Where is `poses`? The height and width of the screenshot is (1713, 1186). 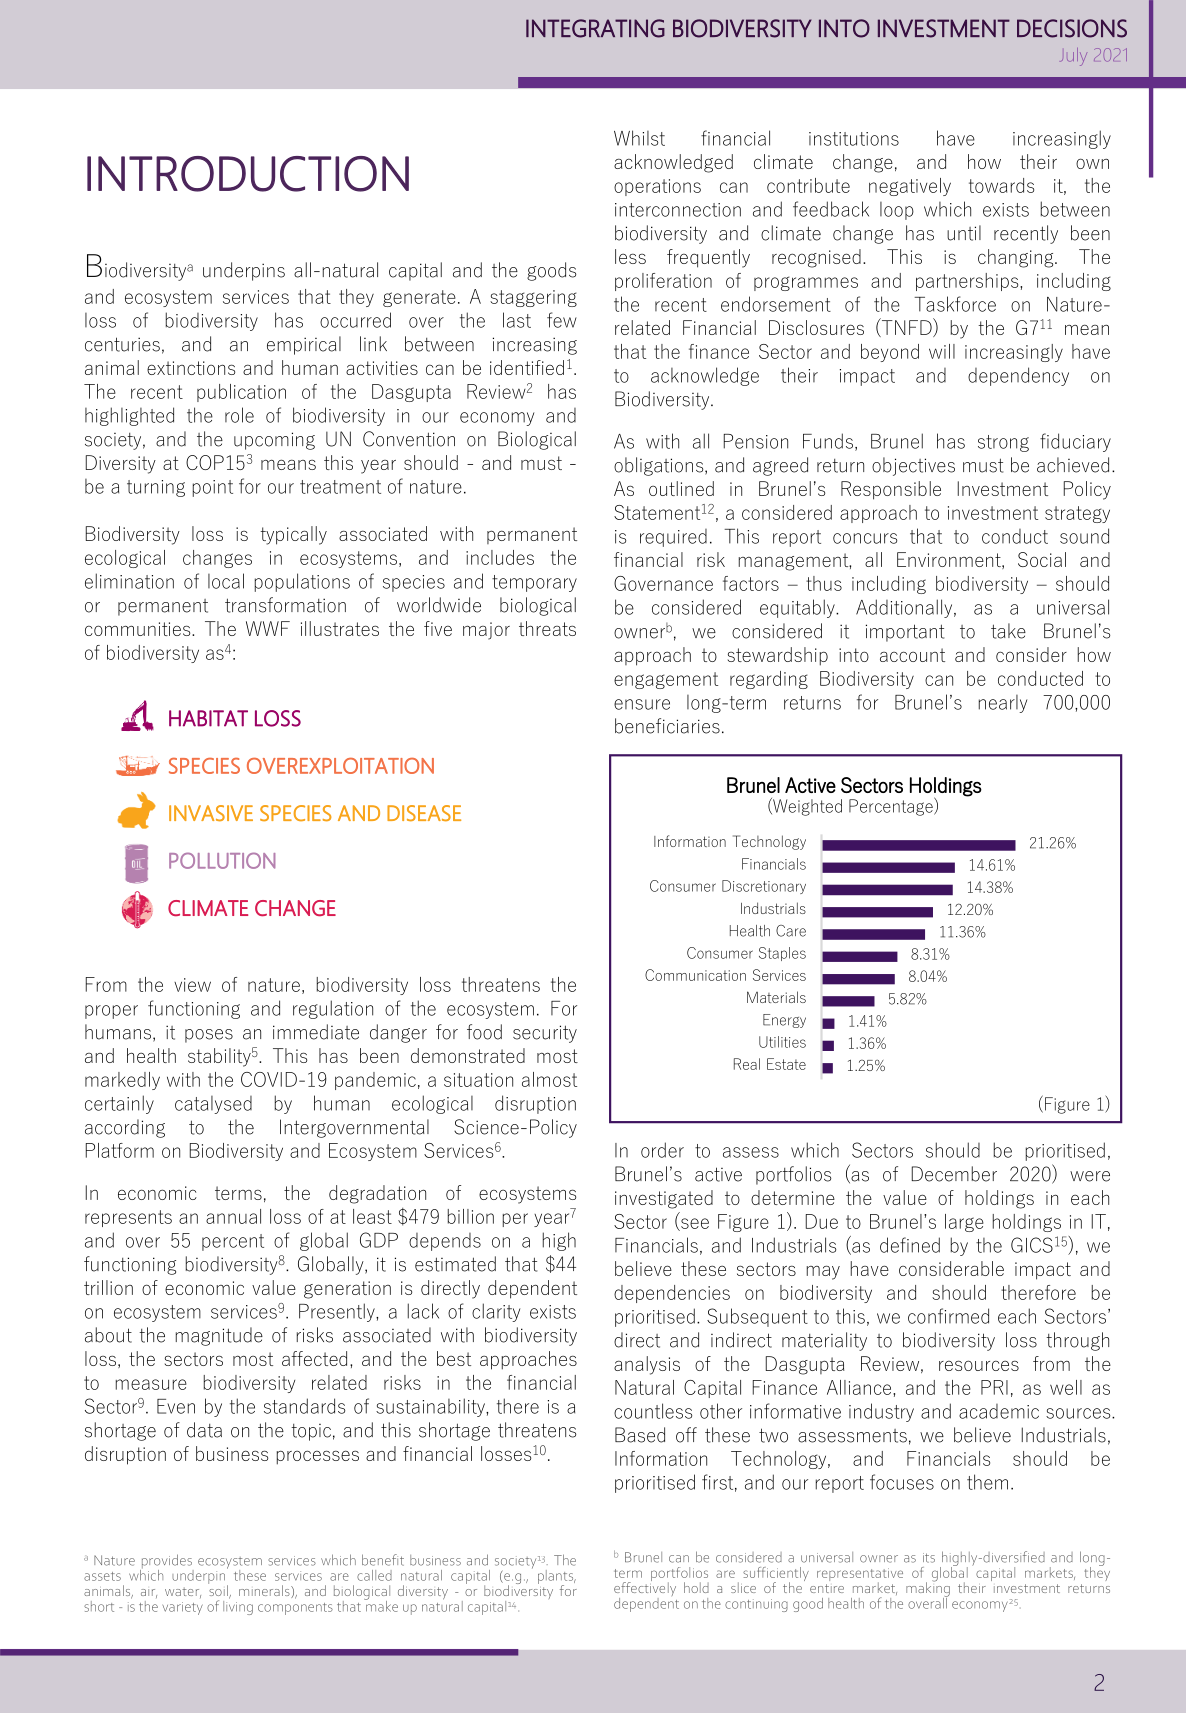
poses is located at coordinates (209, 1036).
